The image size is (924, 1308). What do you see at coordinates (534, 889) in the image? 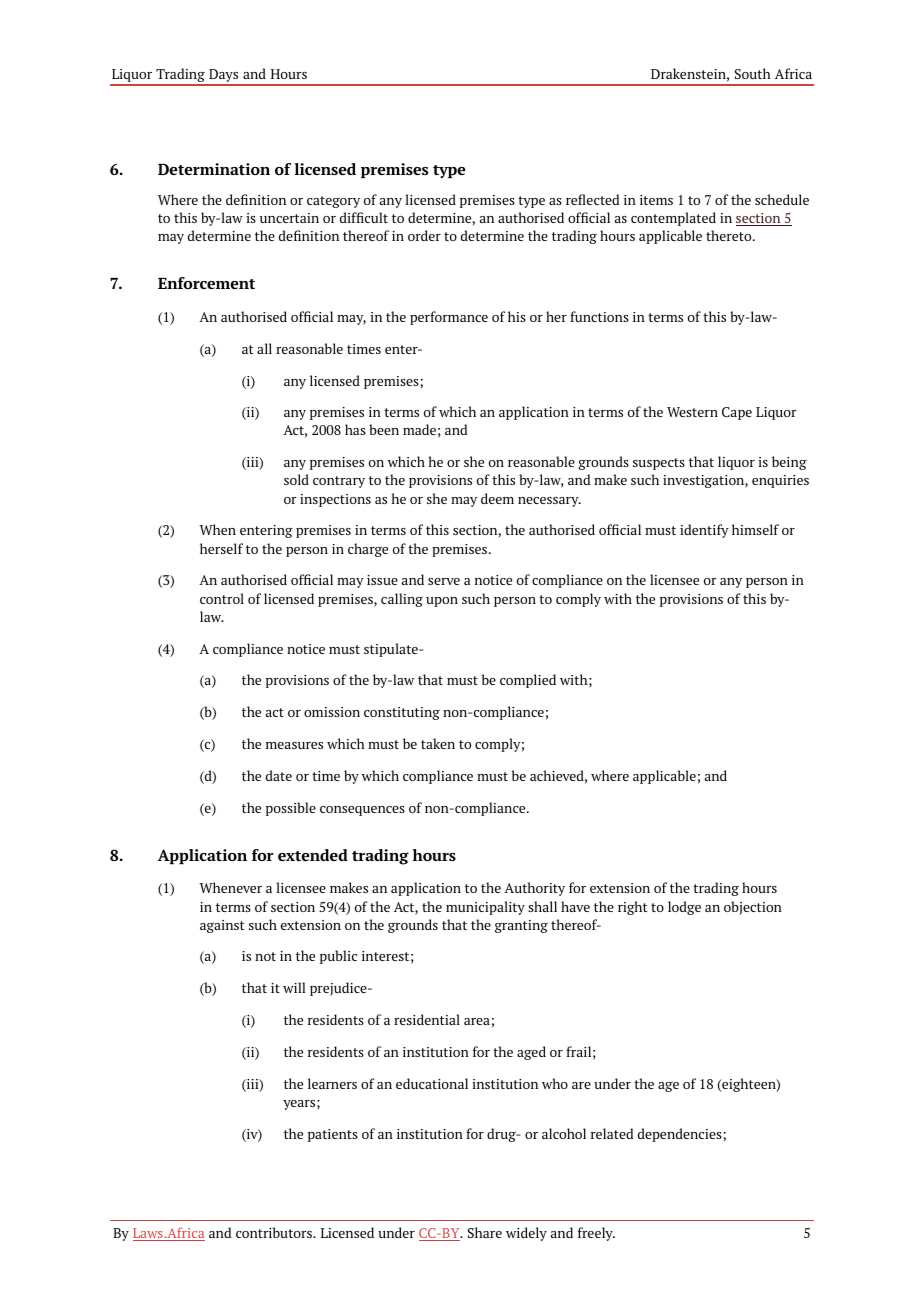
I see `Authority` at bounding box center [534, 889].
